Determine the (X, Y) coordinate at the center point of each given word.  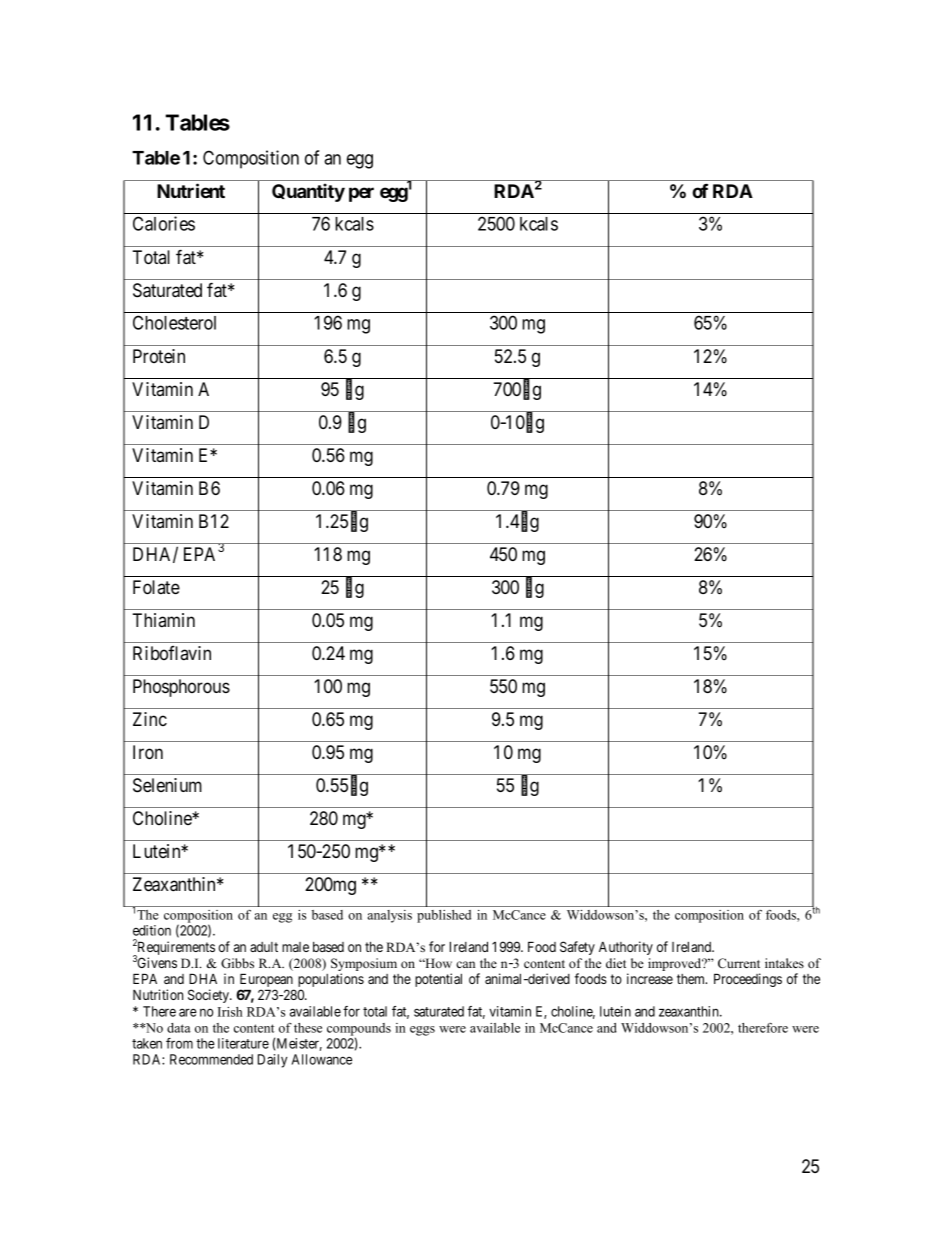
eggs (422, 1031)
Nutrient (191, 190)
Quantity (308, 192)
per (361, 194)
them (692, 979)
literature (243, 1043)
